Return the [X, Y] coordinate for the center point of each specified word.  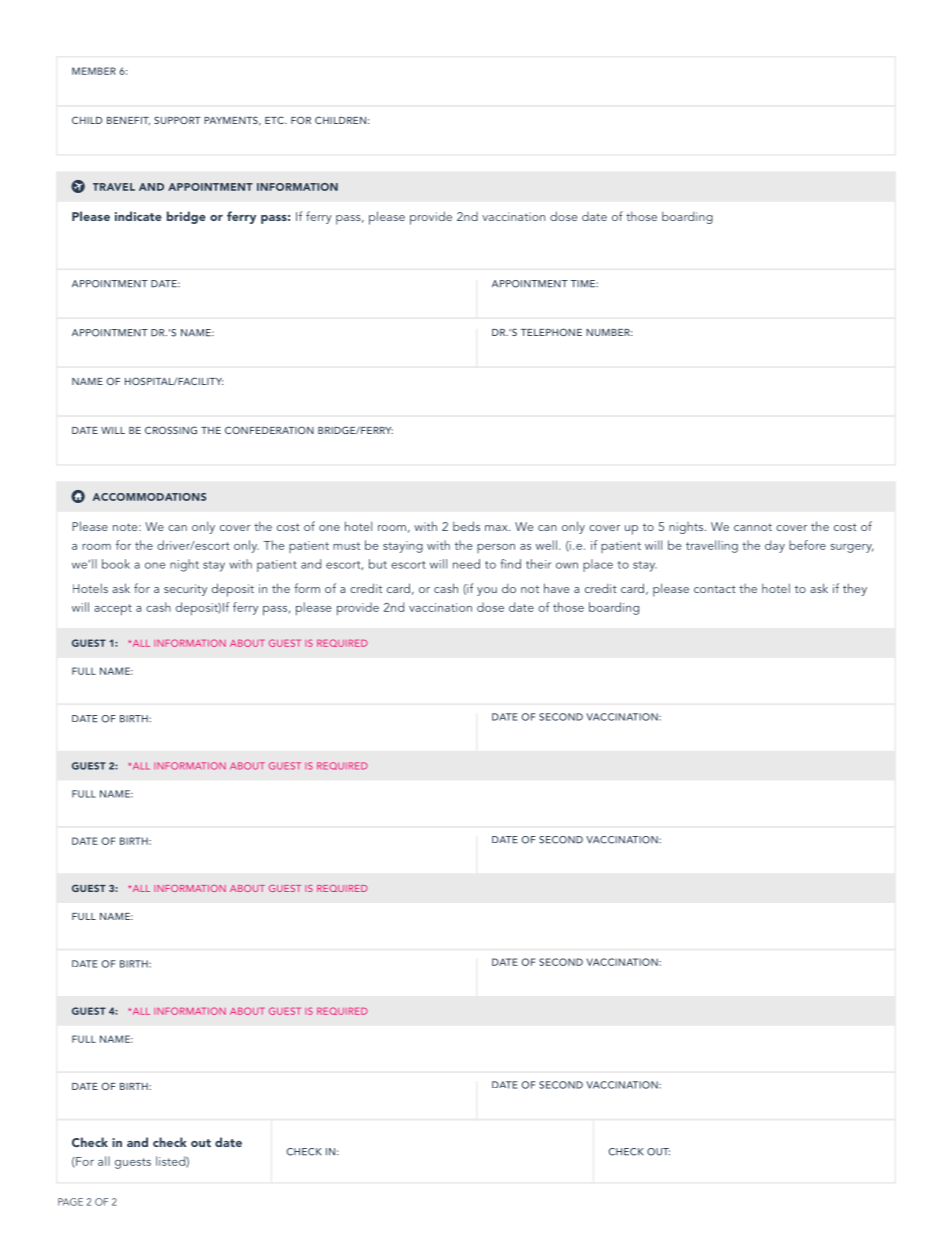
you [487, 591]
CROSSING [171, 430]
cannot [753, 527]
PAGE [70, 1202]
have [556, 588]
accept [113, 610]
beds [466, 526]
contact [715, 589]
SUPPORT [177, 120]
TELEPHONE [551, 332]
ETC [275, 120]
